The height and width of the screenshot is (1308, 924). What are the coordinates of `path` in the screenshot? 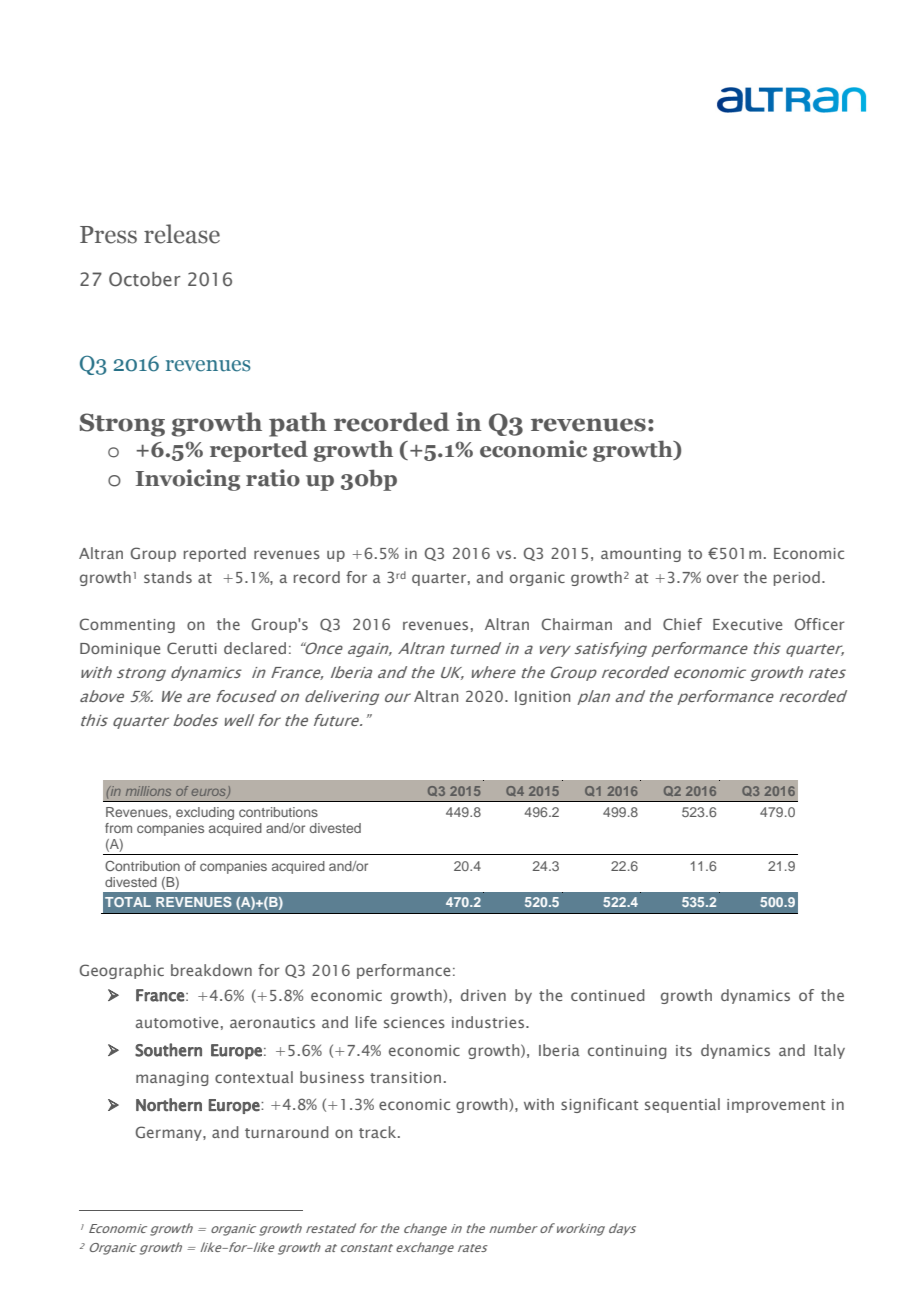 It's located at (298, 424).
